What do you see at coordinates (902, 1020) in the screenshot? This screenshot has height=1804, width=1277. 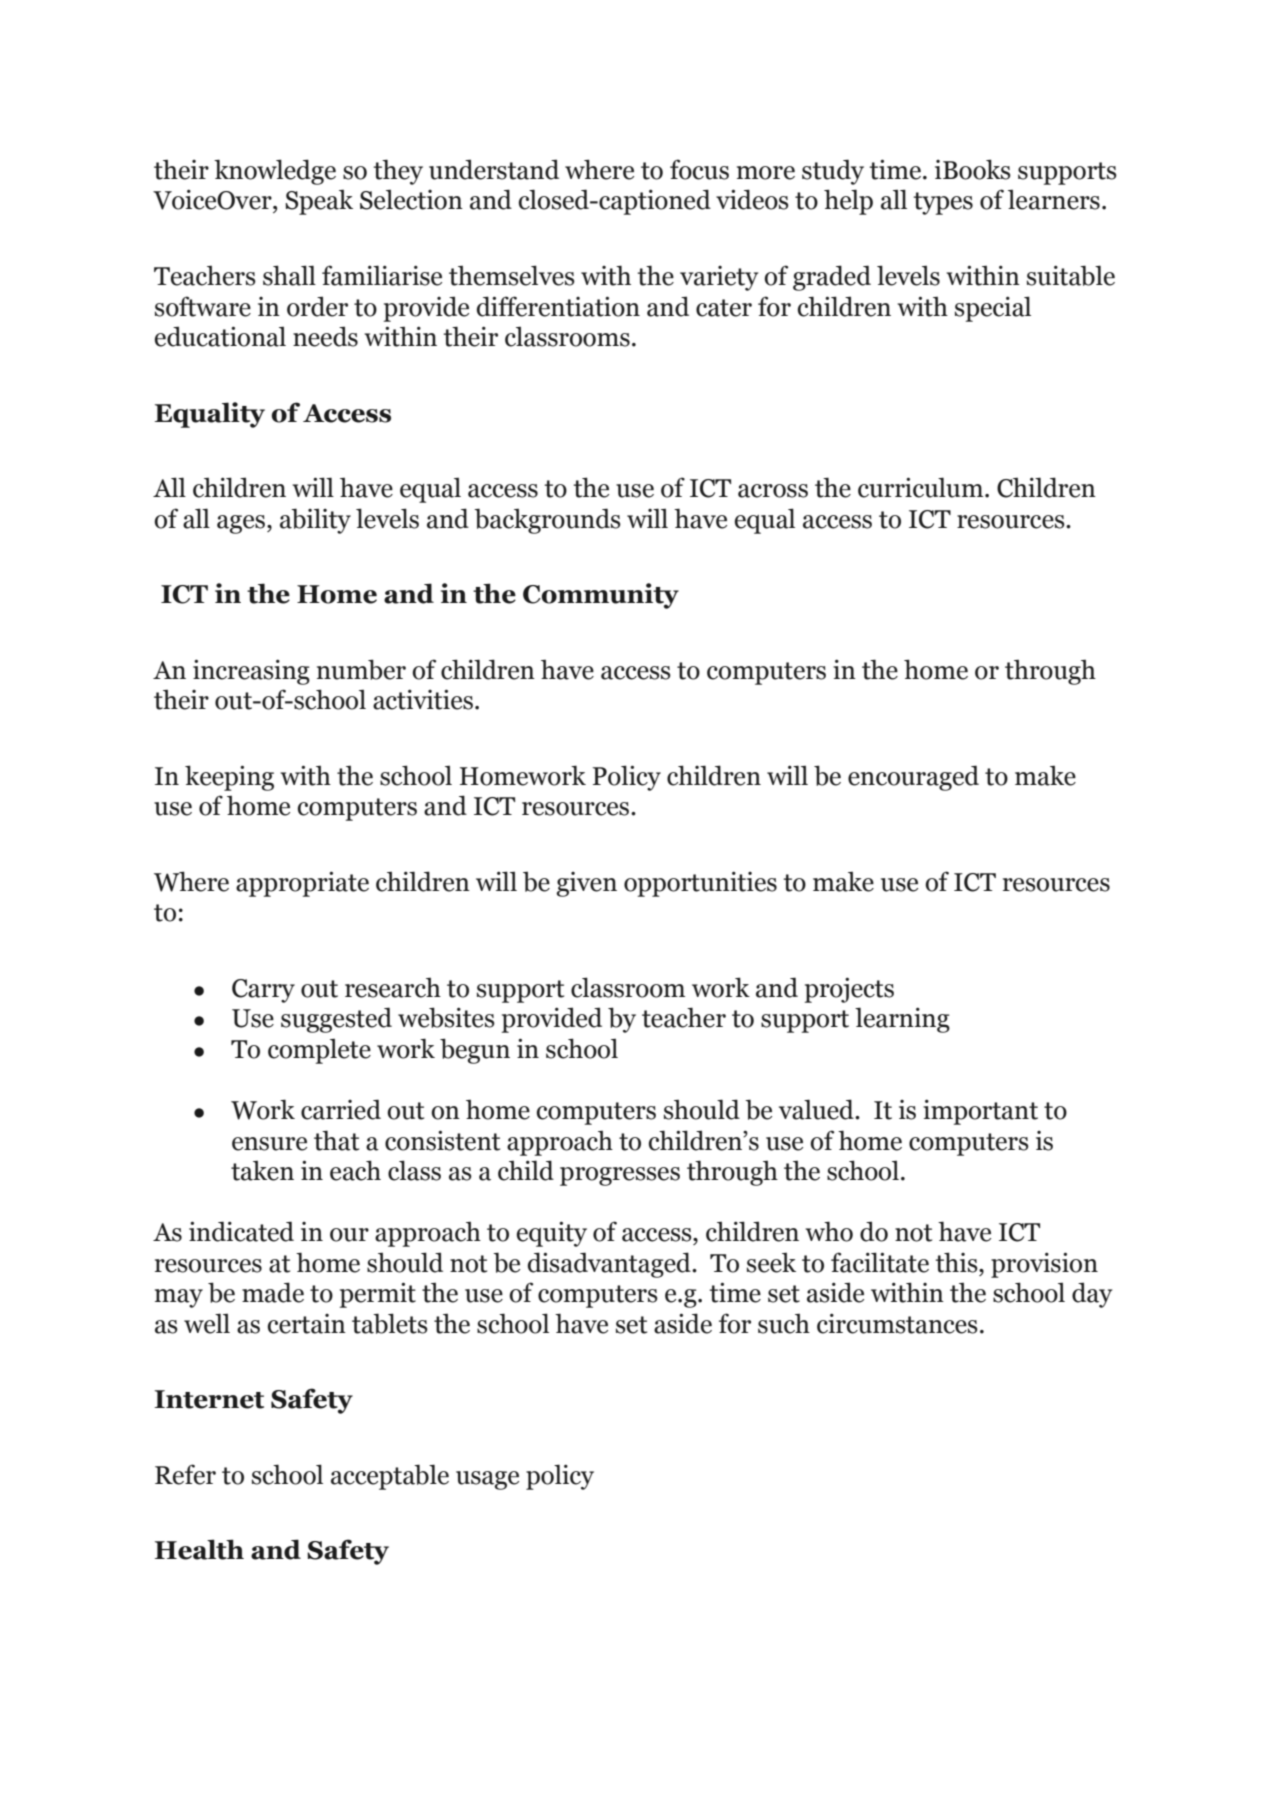 I see `learning` at bounding box center [902, 1020].
